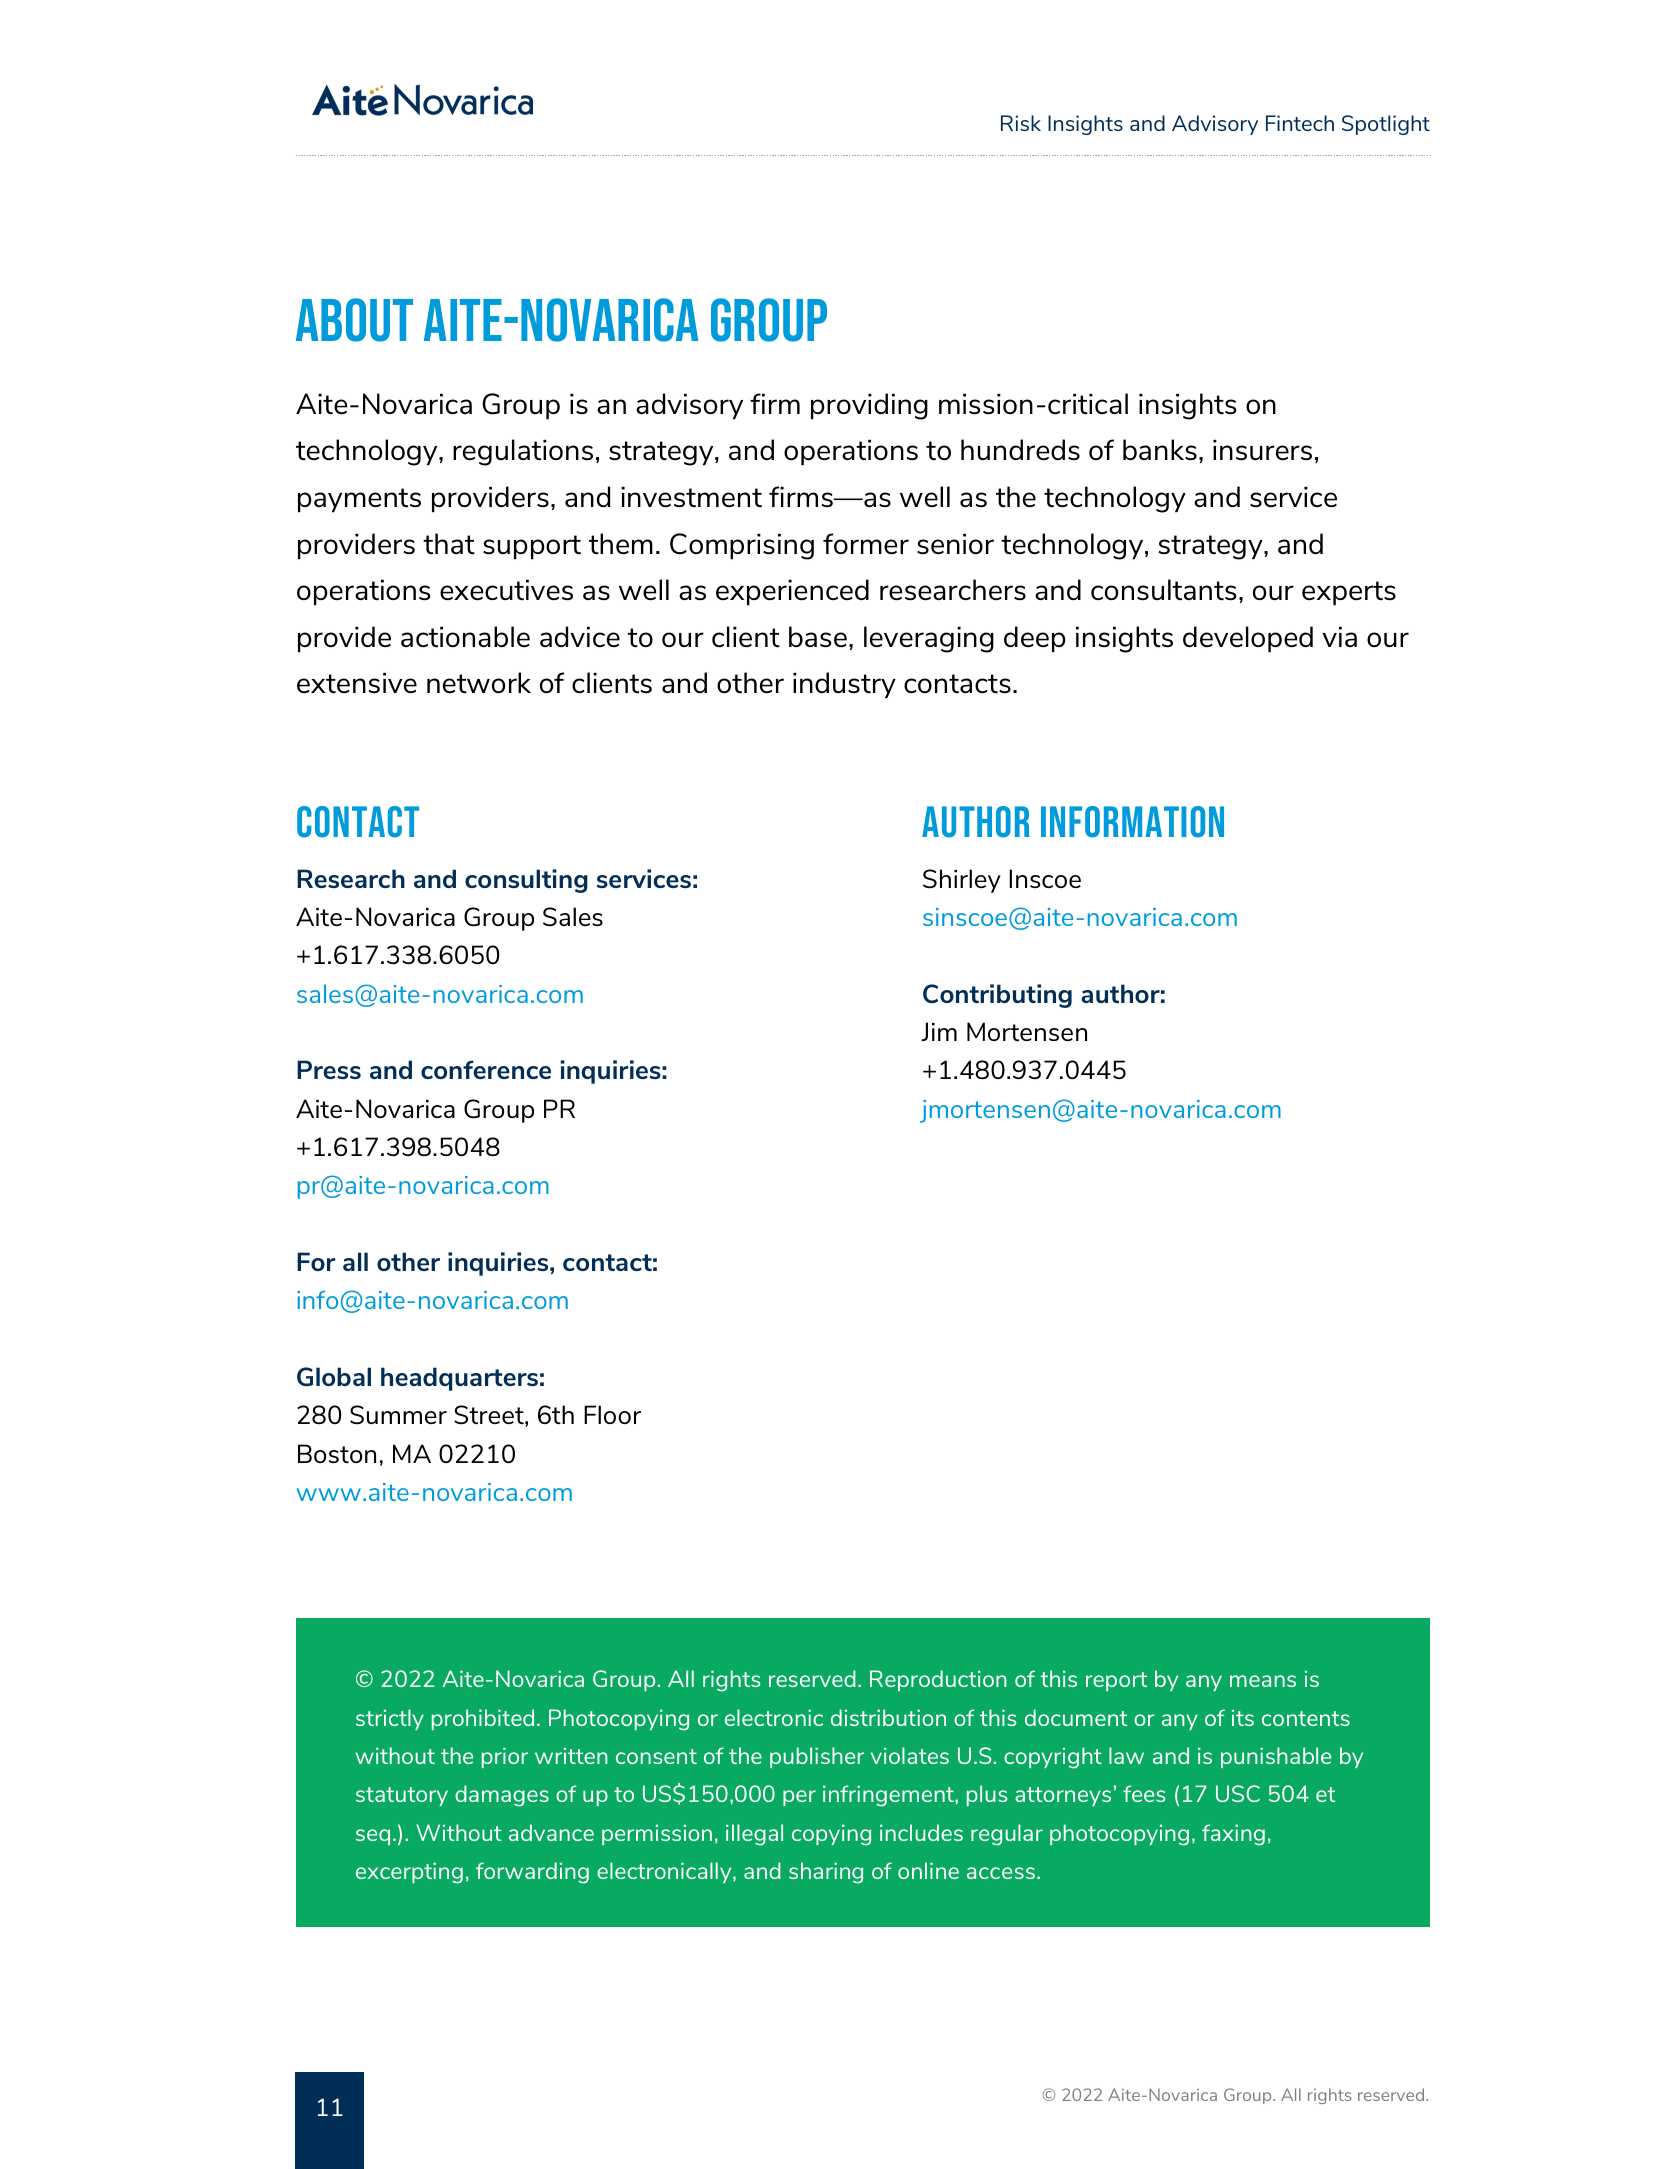 This image has width=1676, height=2169. I want to click on Floor, so click(612, 1414).
